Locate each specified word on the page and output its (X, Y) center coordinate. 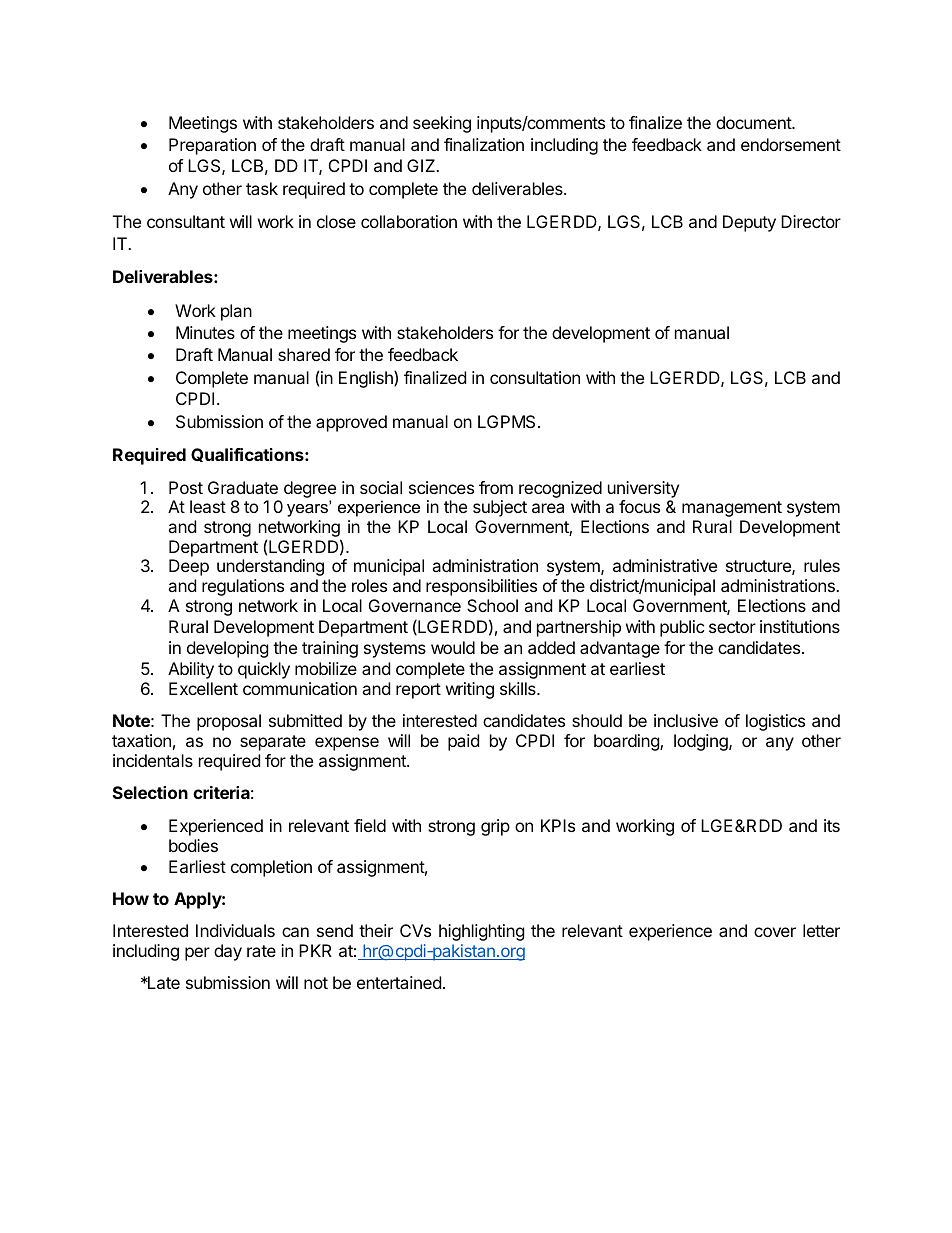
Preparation (212, 146)
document (754, 122)
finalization (484, 144)
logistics (775, 722)
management (732, 509)
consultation (535, 377)
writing (470, 690)
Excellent (203, 688)
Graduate (243, 487)
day (228, 952)
